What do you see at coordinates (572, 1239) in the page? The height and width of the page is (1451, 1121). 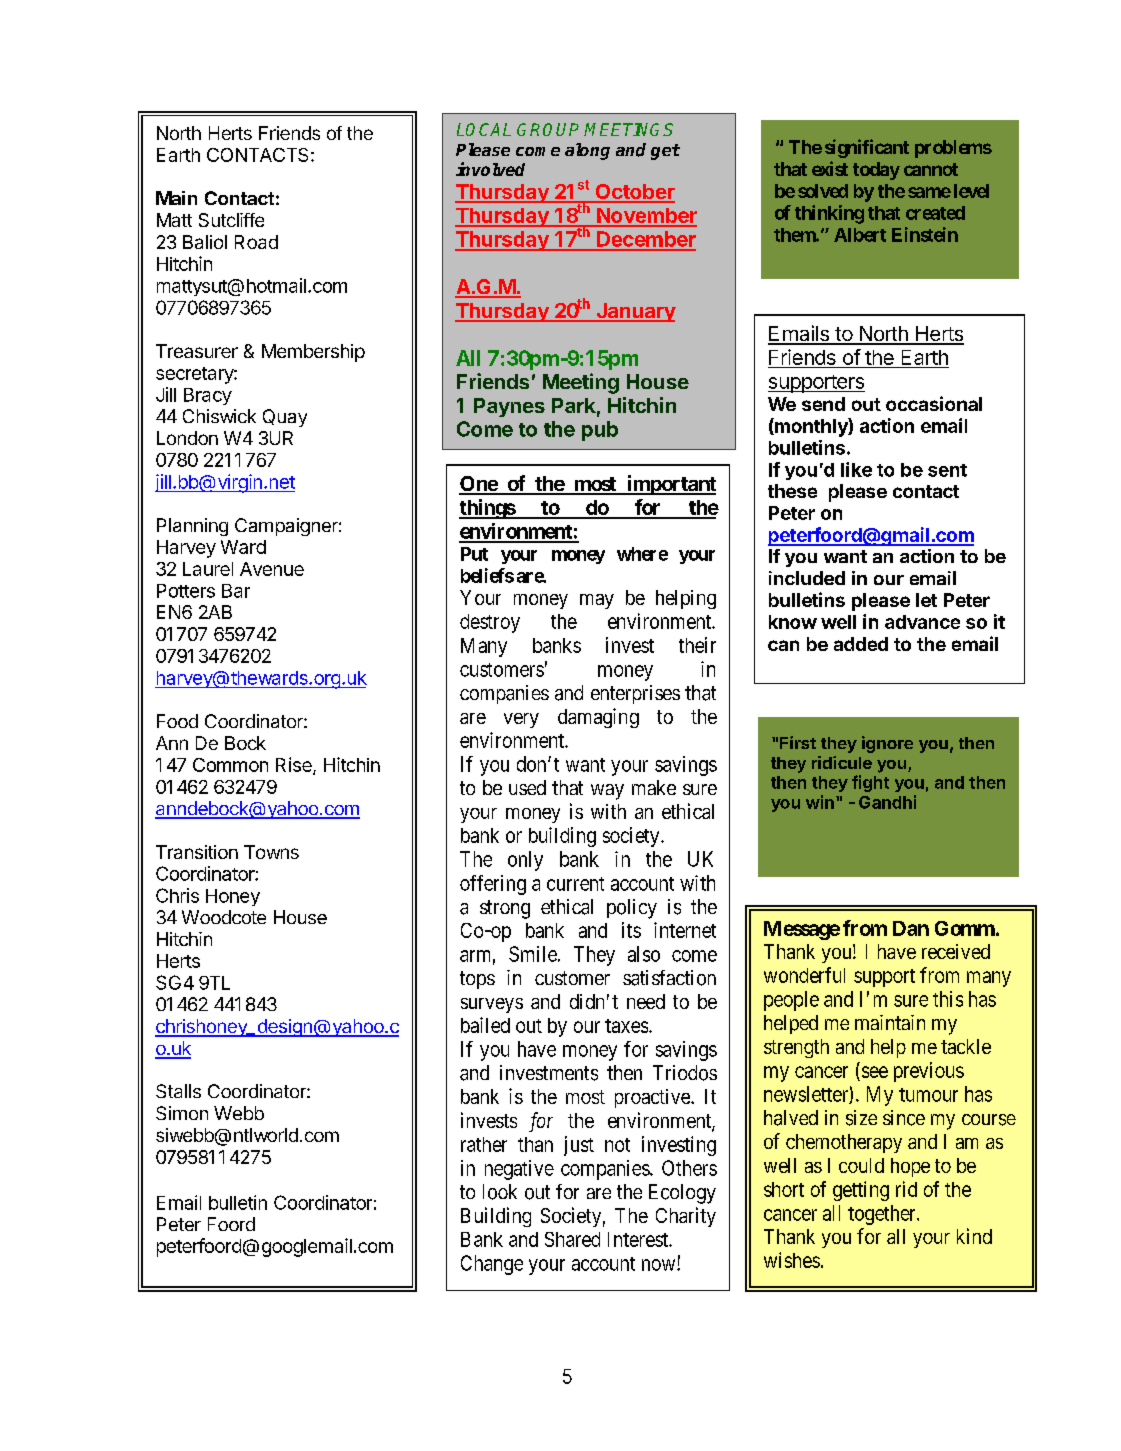 I see `Shared` at bounding box center [572, 1239].
